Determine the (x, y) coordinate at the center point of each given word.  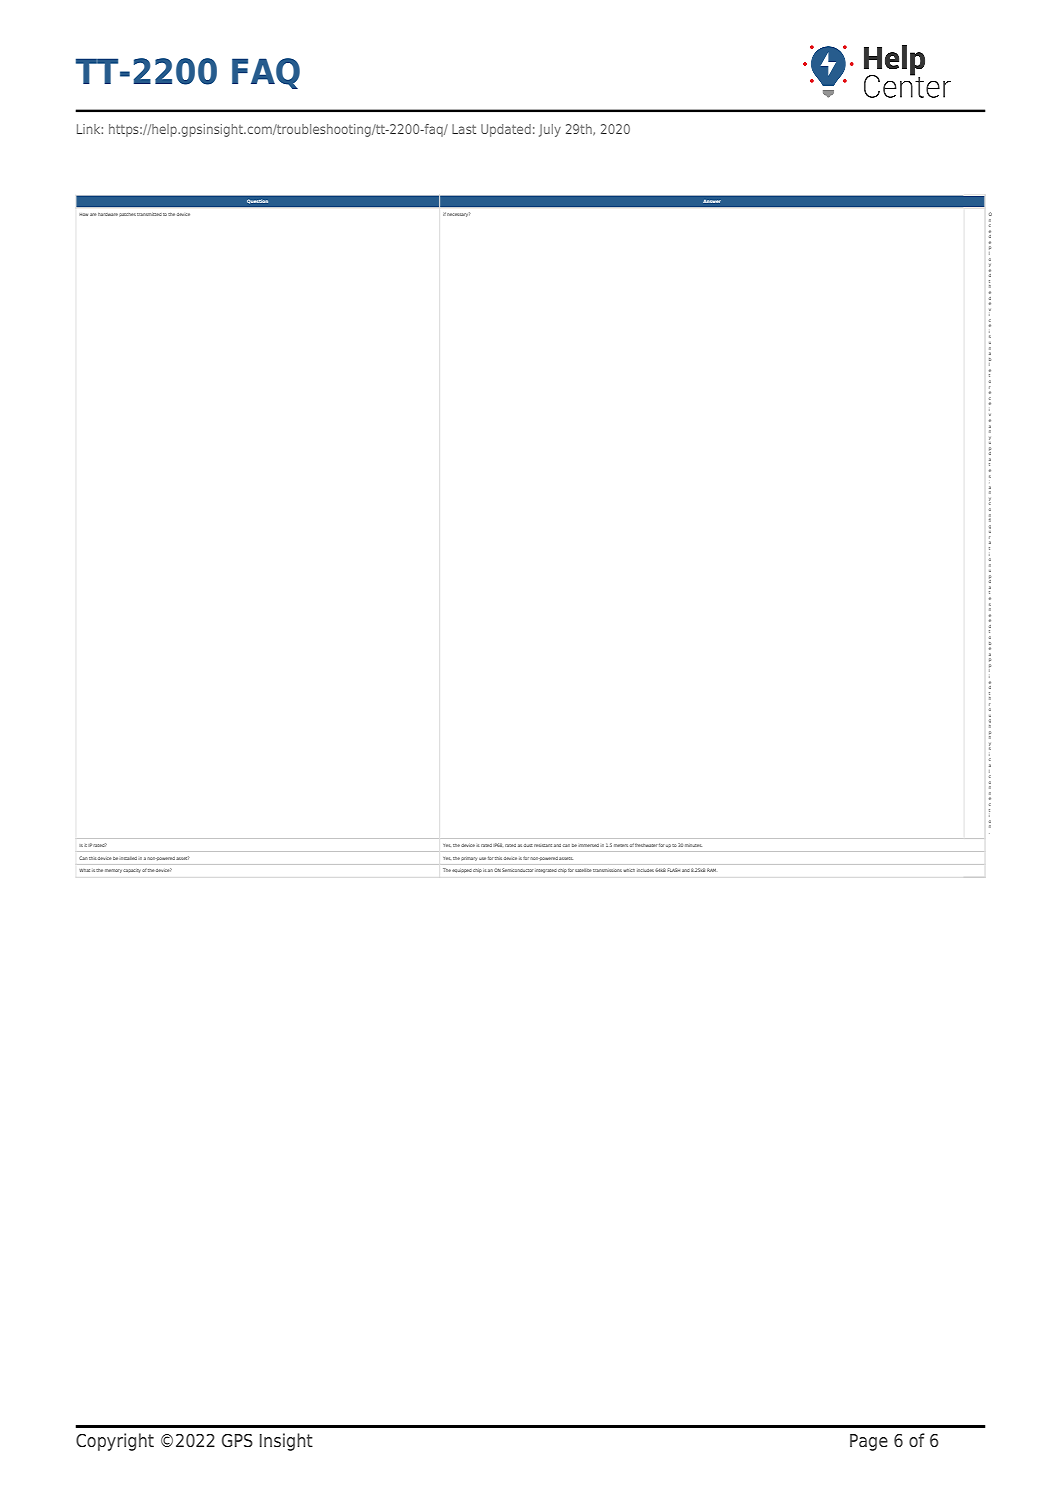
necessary (458, 214)
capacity (132, 871)
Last (464, 129)
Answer (712, 201)
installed (128, 858)
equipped (462, 871)
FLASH (673, 870)
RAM (711, 870)
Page (869, 1442)
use (482, 858)
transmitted (149, 214)
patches (127, 214)
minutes (693, 845)
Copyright (115, 1442)
